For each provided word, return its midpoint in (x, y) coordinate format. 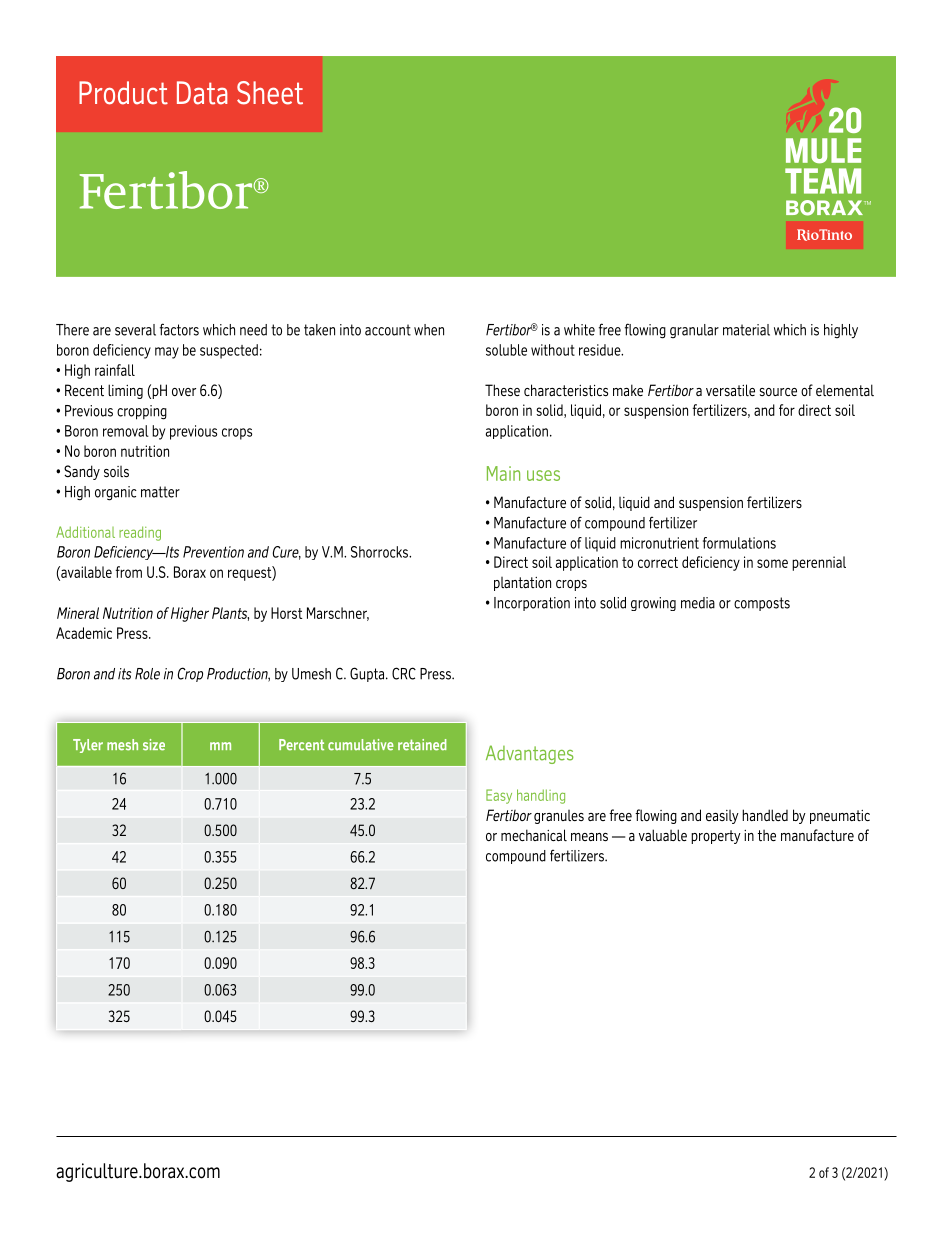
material (746, 330)
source (778, 392)
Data (202, 93)
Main (503, 473)
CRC (404, 673)
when (429, 330)
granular (694, 331)
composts (762, 604)
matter (160, 492)
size (154, 745)
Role (147, 674)
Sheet (270, 93)
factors (179, 329)
